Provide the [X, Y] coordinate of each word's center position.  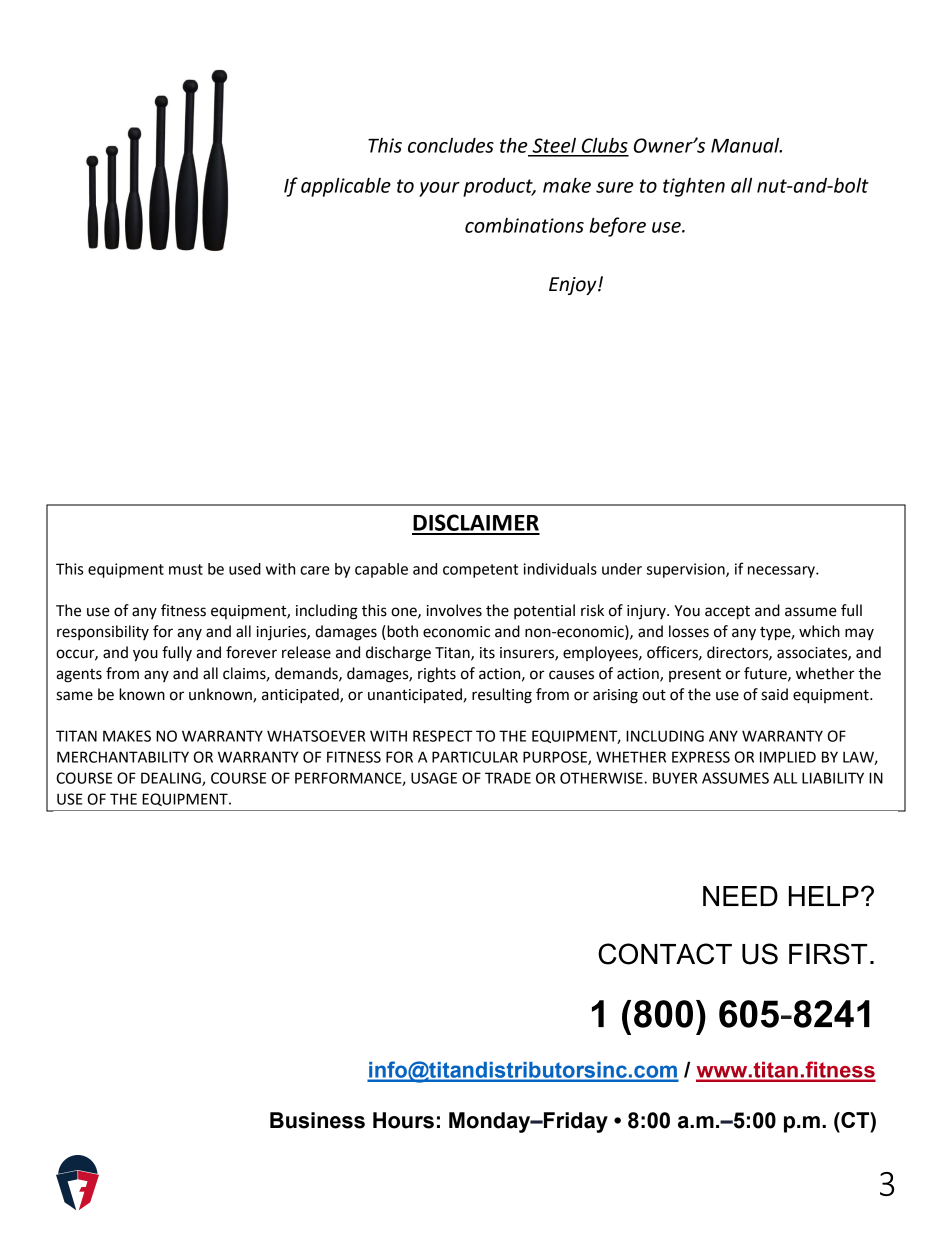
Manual [746, 145]
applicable [346, 187]
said [774, 694]
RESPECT [443, 736]
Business [317, 1120]
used [245, 569]
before [617, 227]
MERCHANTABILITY [123, 757]
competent [480, 571]
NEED [740, 896]
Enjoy [574, 286]
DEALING [172, 779]
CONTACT [665, 954]
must [186, 569]
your [439, 189]
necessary [782, 572]
